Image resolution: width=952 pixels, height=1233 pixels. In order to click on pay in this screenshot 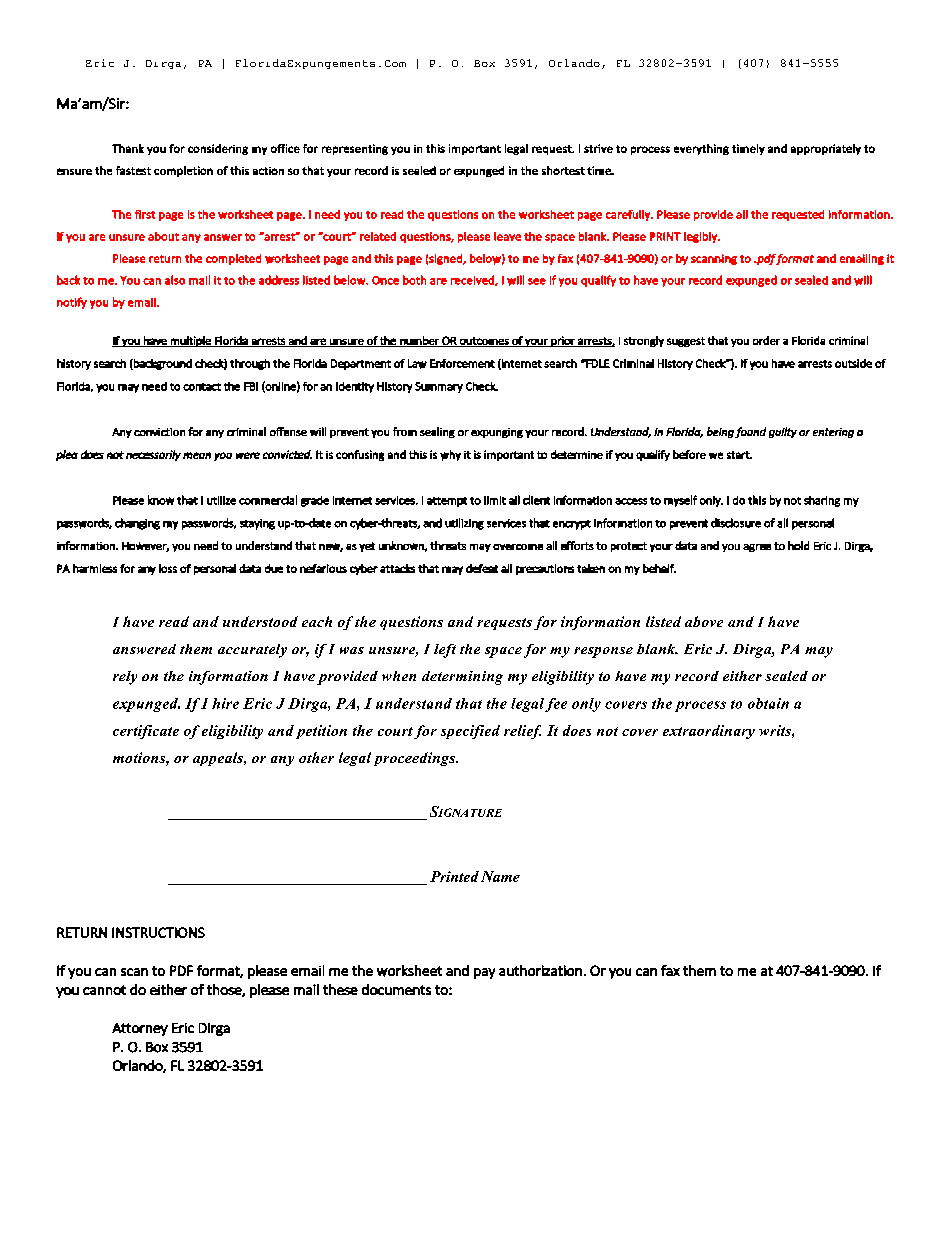, I will do `click(484, 973)`.
